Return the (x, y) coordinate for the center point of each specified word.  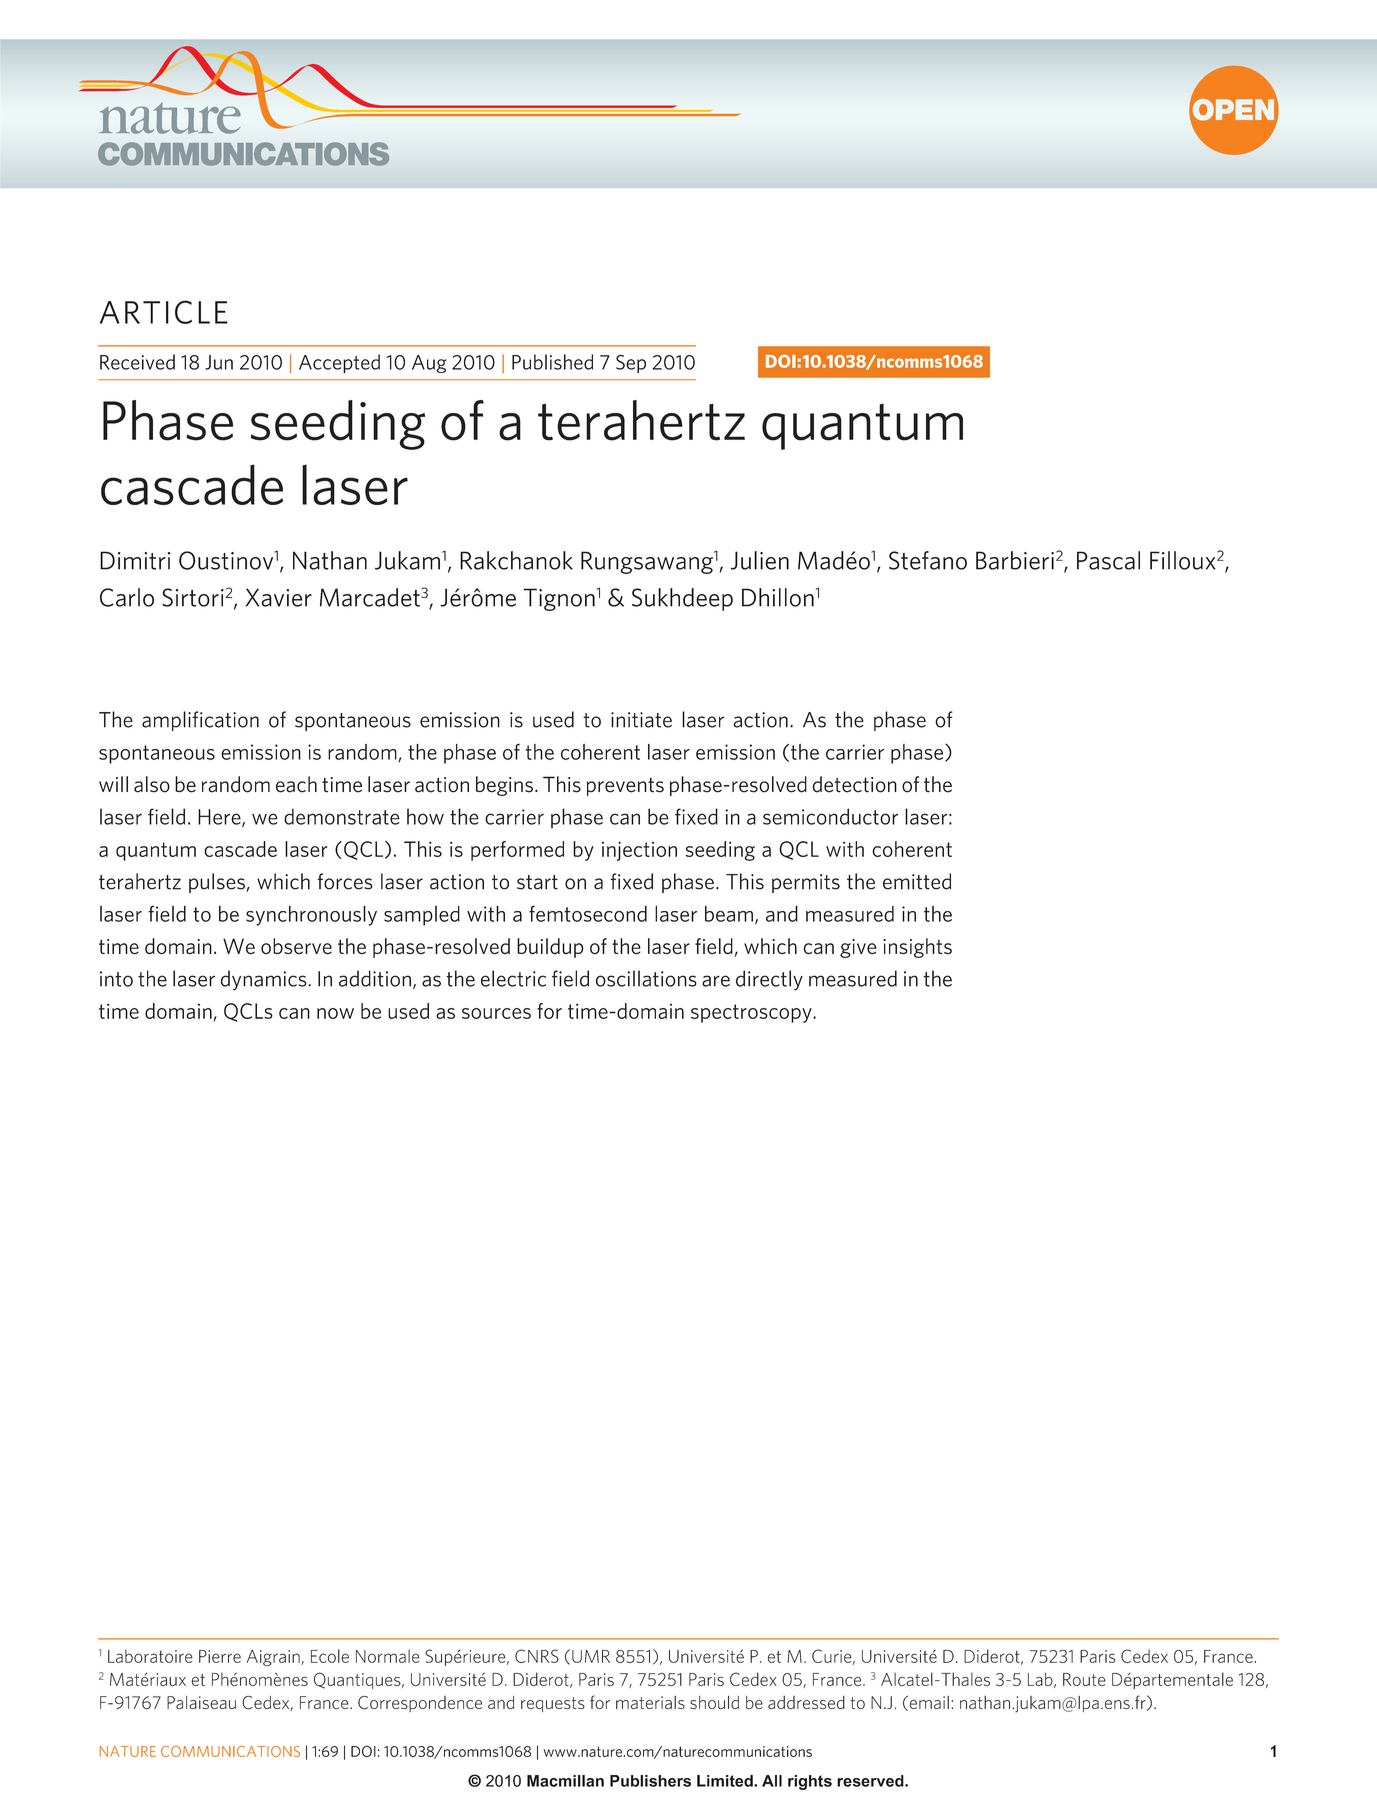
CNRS (537, 1656)
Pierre (220, 1656)
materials (650, 1702)
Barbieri (1015, 560)
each (296, 784)
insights (917, 948)
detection (854, 784)
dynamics (265, 980)
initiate (641, 720)
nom (256, 1681)
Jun (219, 362)
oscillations (646, 978)
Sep (631, 363)
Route (1084, 1679)
